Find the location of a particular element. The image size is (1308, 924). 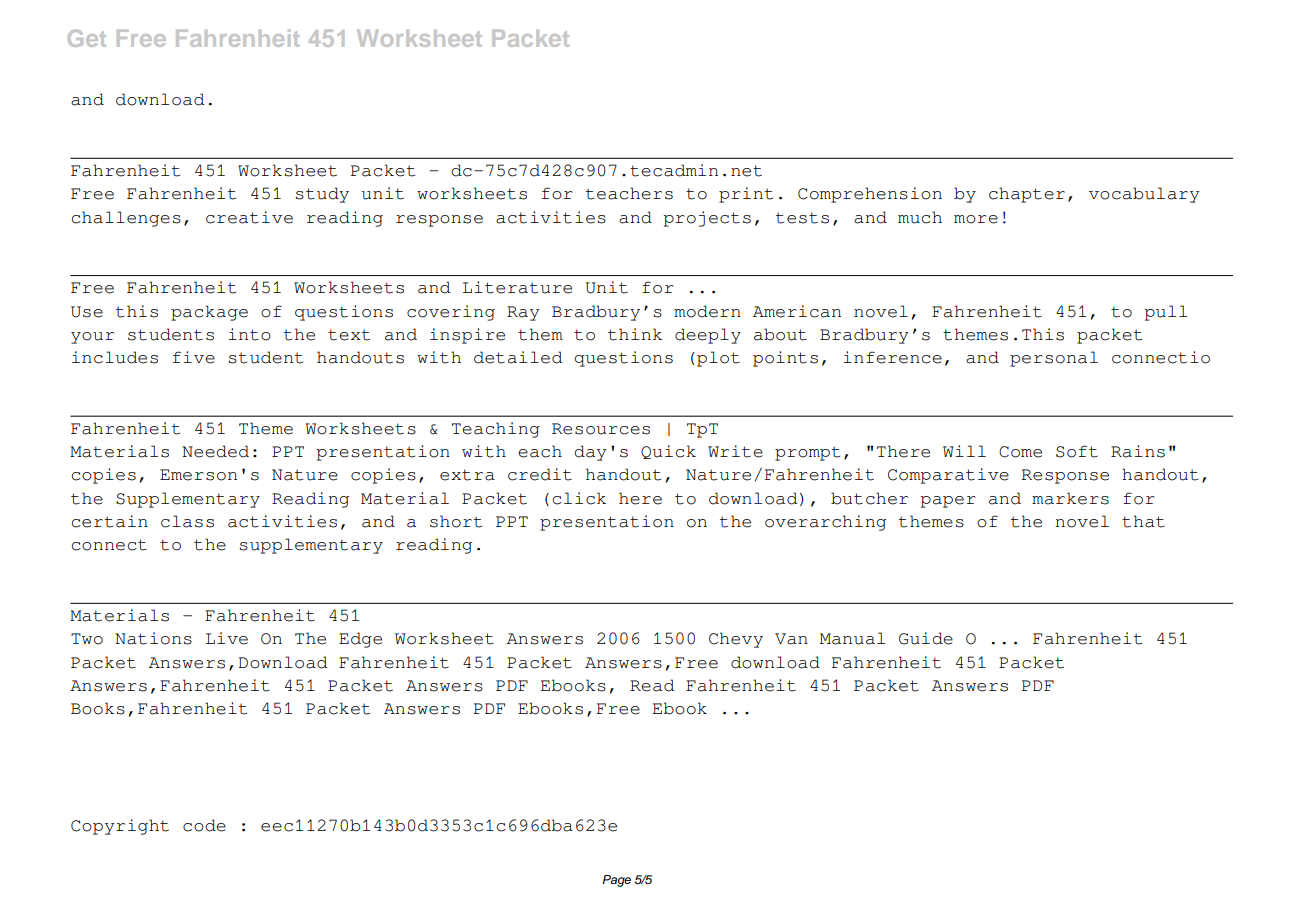

code is located at coordinates (204, 825).
